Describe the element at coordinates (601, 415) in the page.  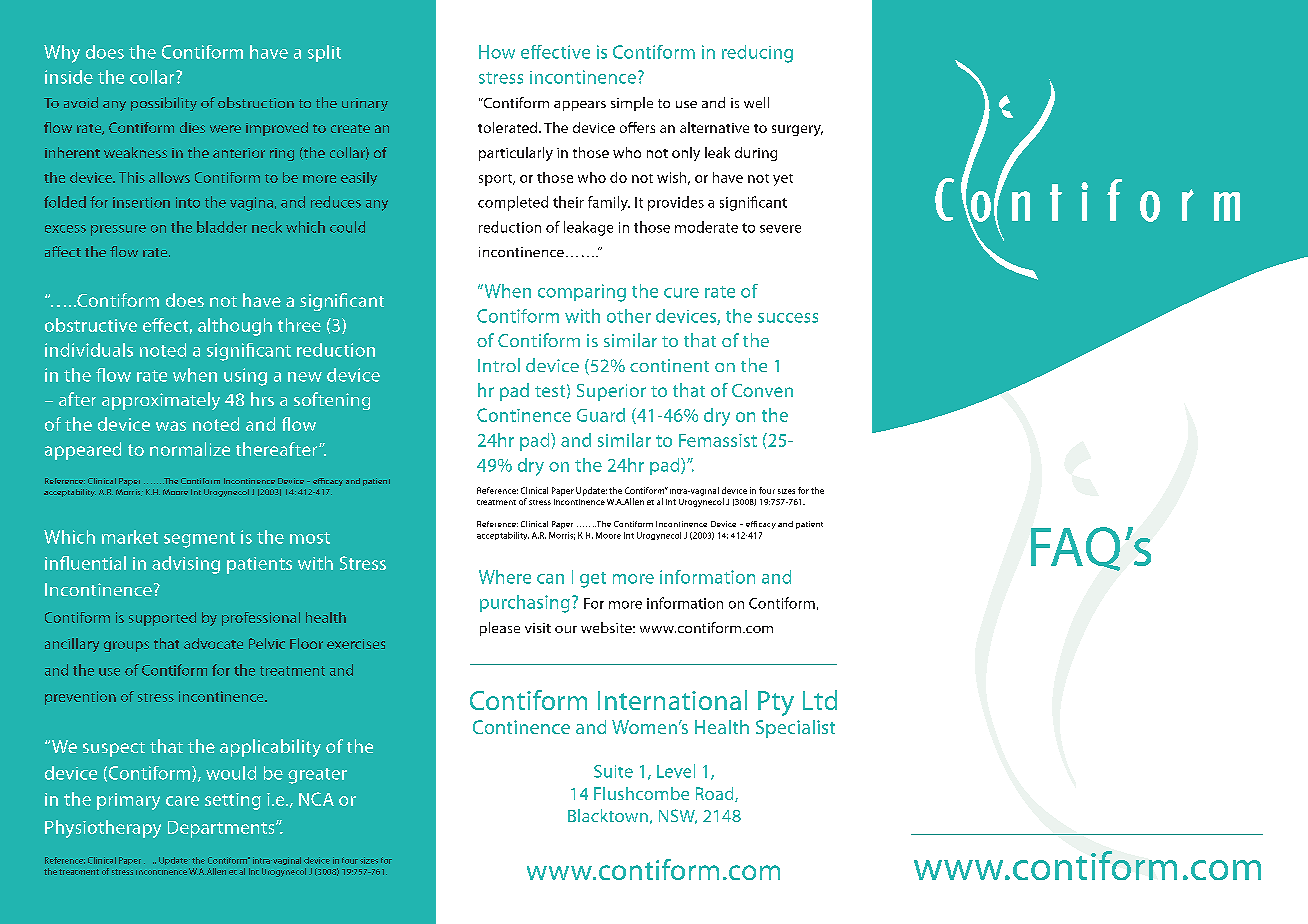
I see `Guard` at that location.
